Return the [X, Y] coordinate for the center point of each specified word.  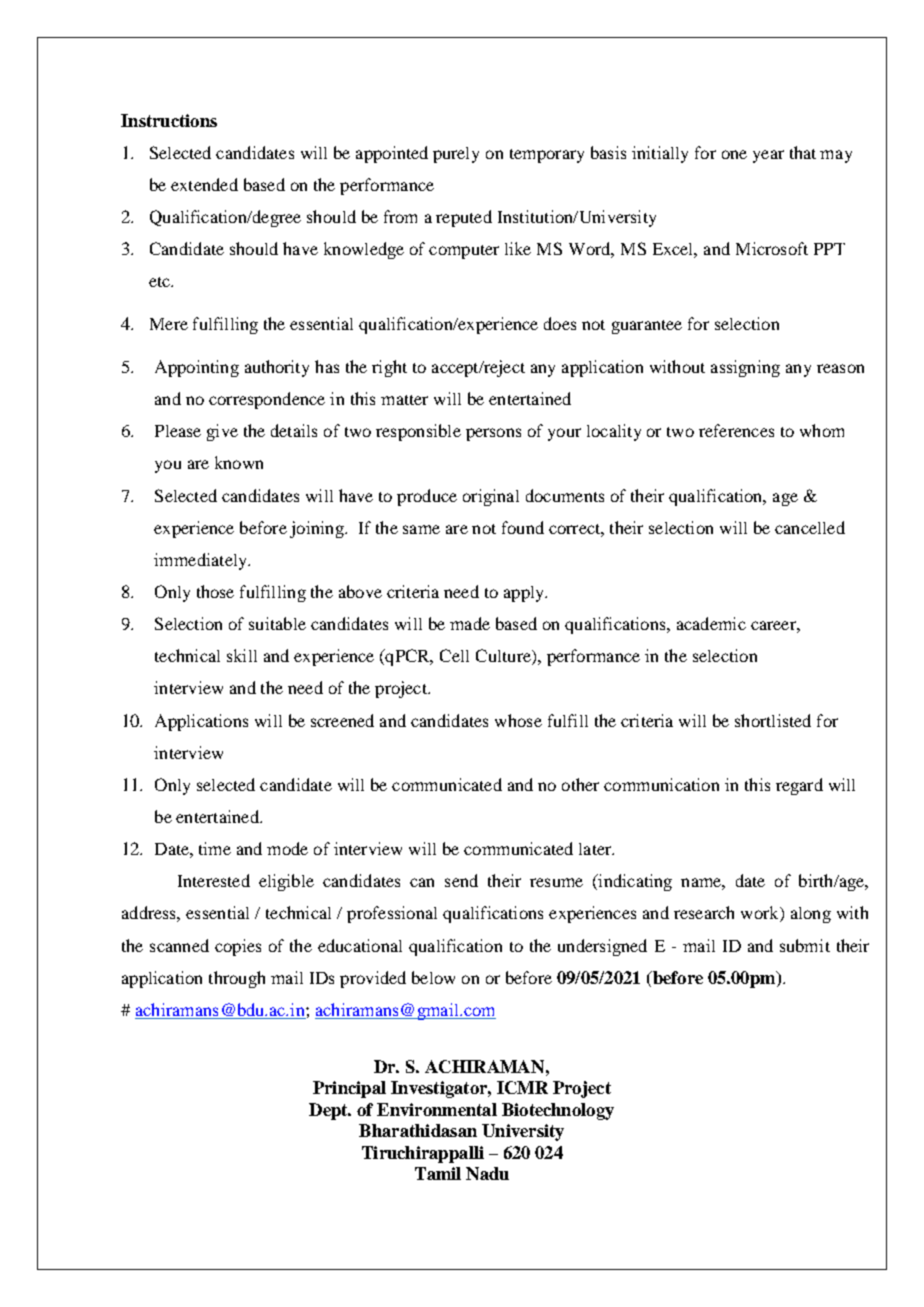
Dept [329, 1111]
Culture [504, 657]
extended [204, 184]
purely [456, 155]
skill [242, 655]
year [768, 156]
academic [711, 623]
